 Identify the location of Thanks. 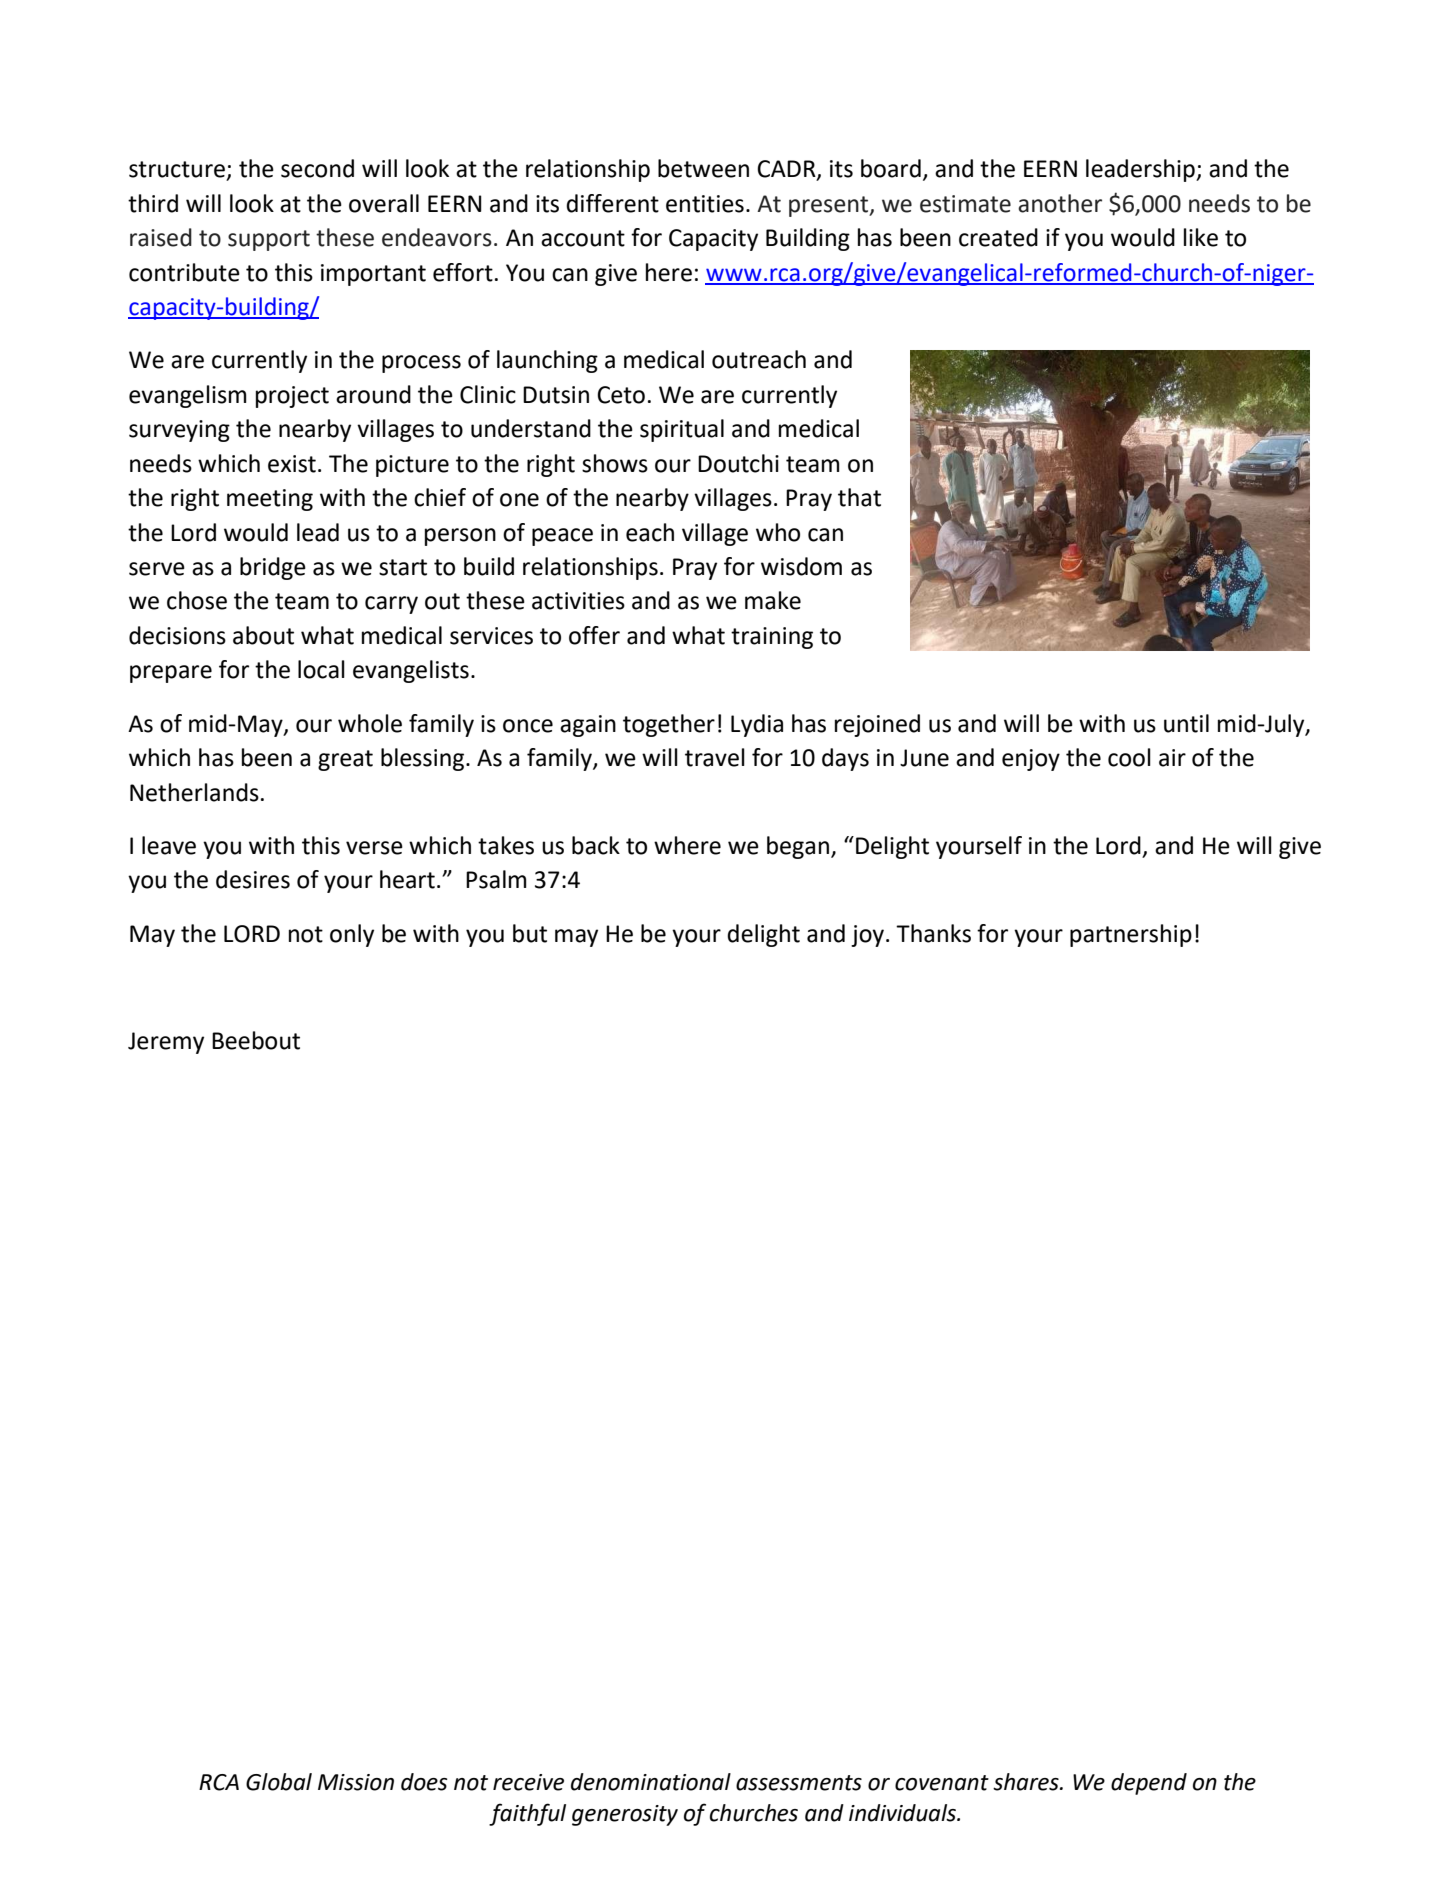
(933, 933).
